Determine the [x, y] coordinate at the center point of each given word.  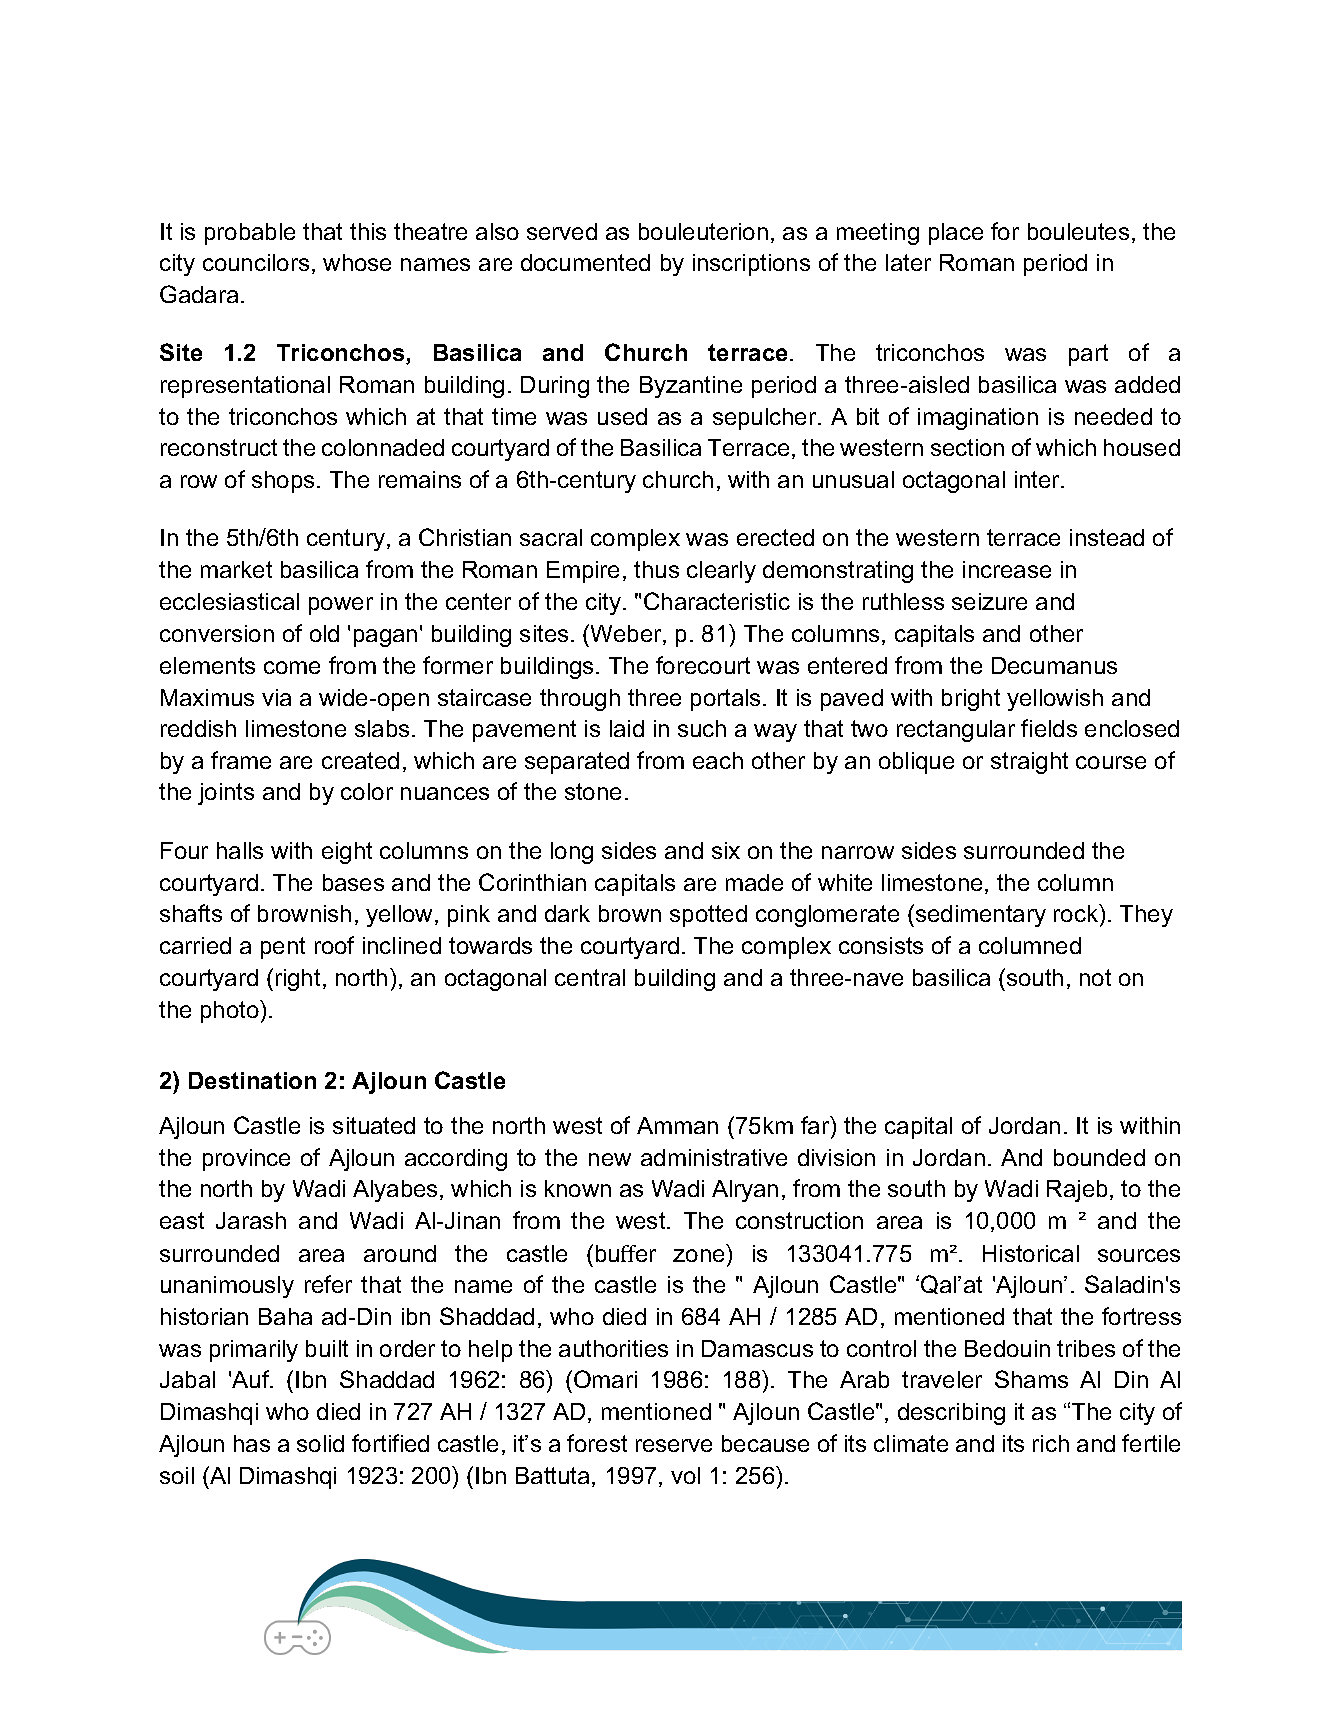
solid [320, 1443]
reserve [674, 1445]
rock [1077, 913]
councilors [256, 262]
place [956, 234]
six [726, 850]
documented [585, 262]
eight [347, 853]
